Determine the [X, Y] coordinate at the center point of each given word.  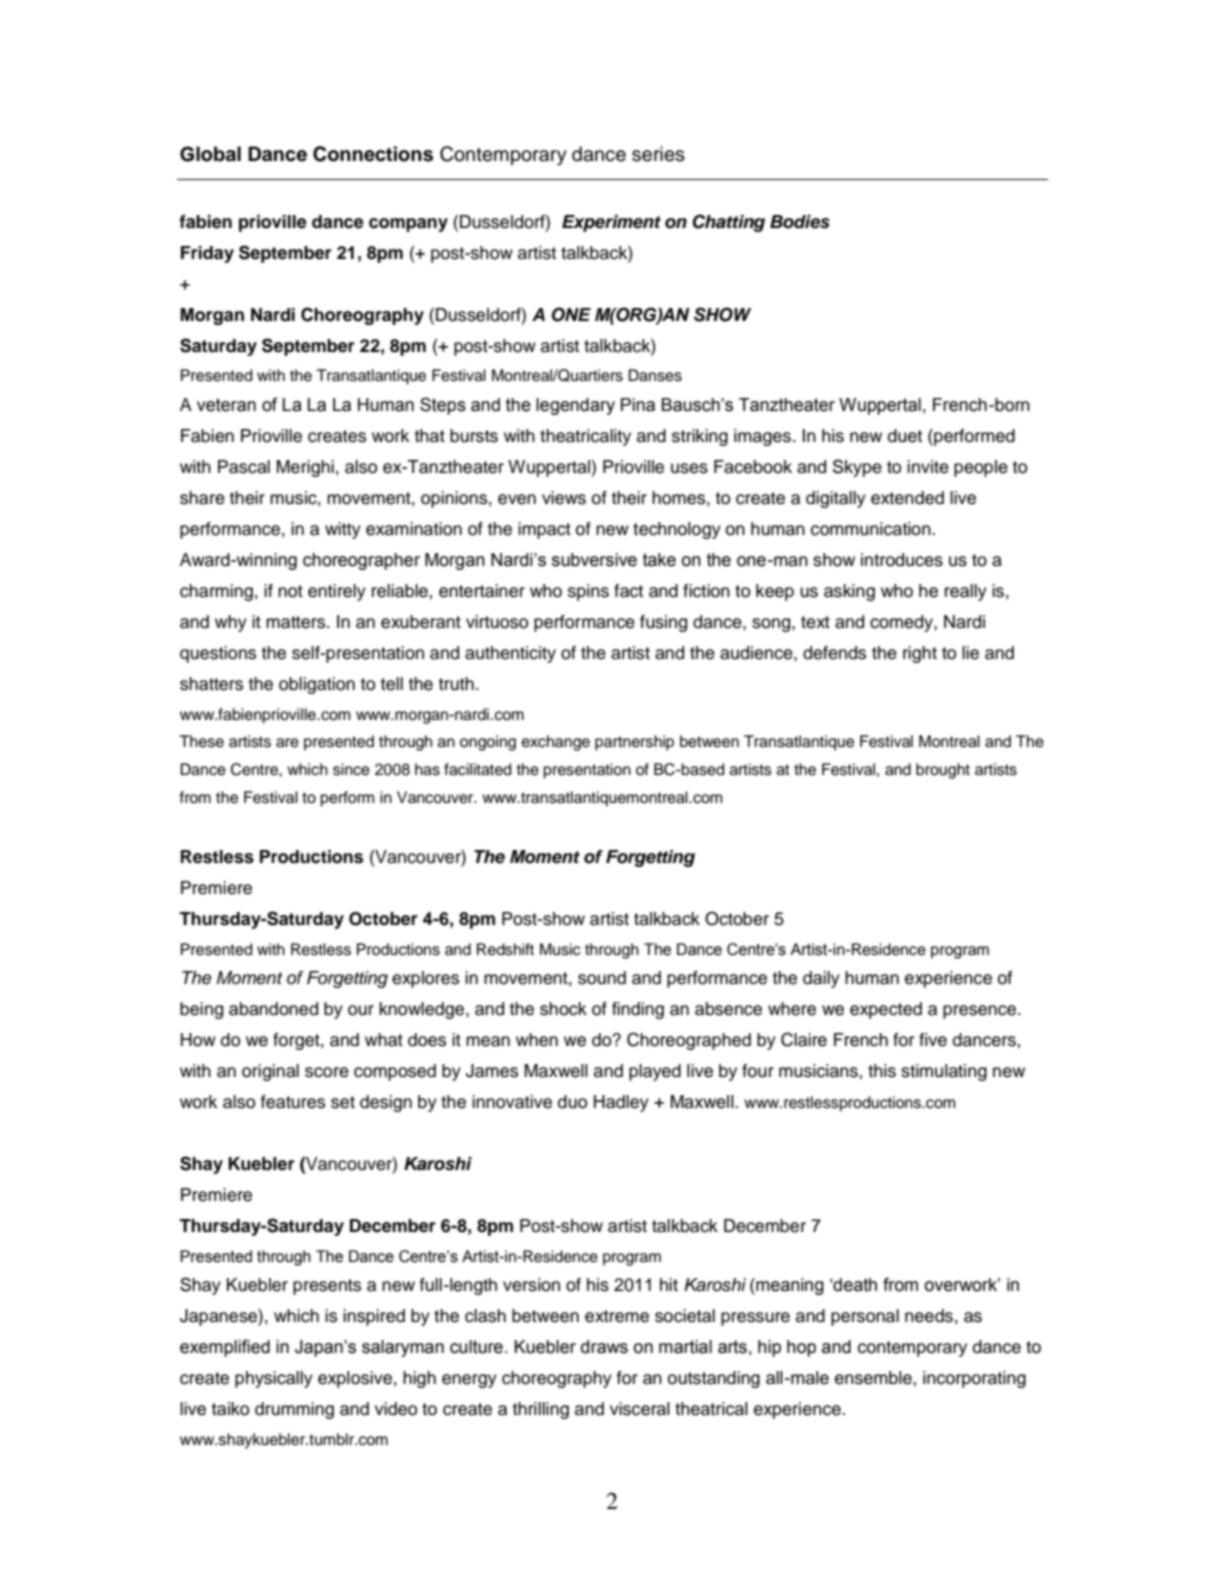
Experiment [611, 223]
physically [274, 1379]
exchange [556, 743]
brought [943, 771]
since [351, 769]
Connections [373, 154]
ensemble [874, 1378]
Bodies [800, 222]
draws [604, 1347]
